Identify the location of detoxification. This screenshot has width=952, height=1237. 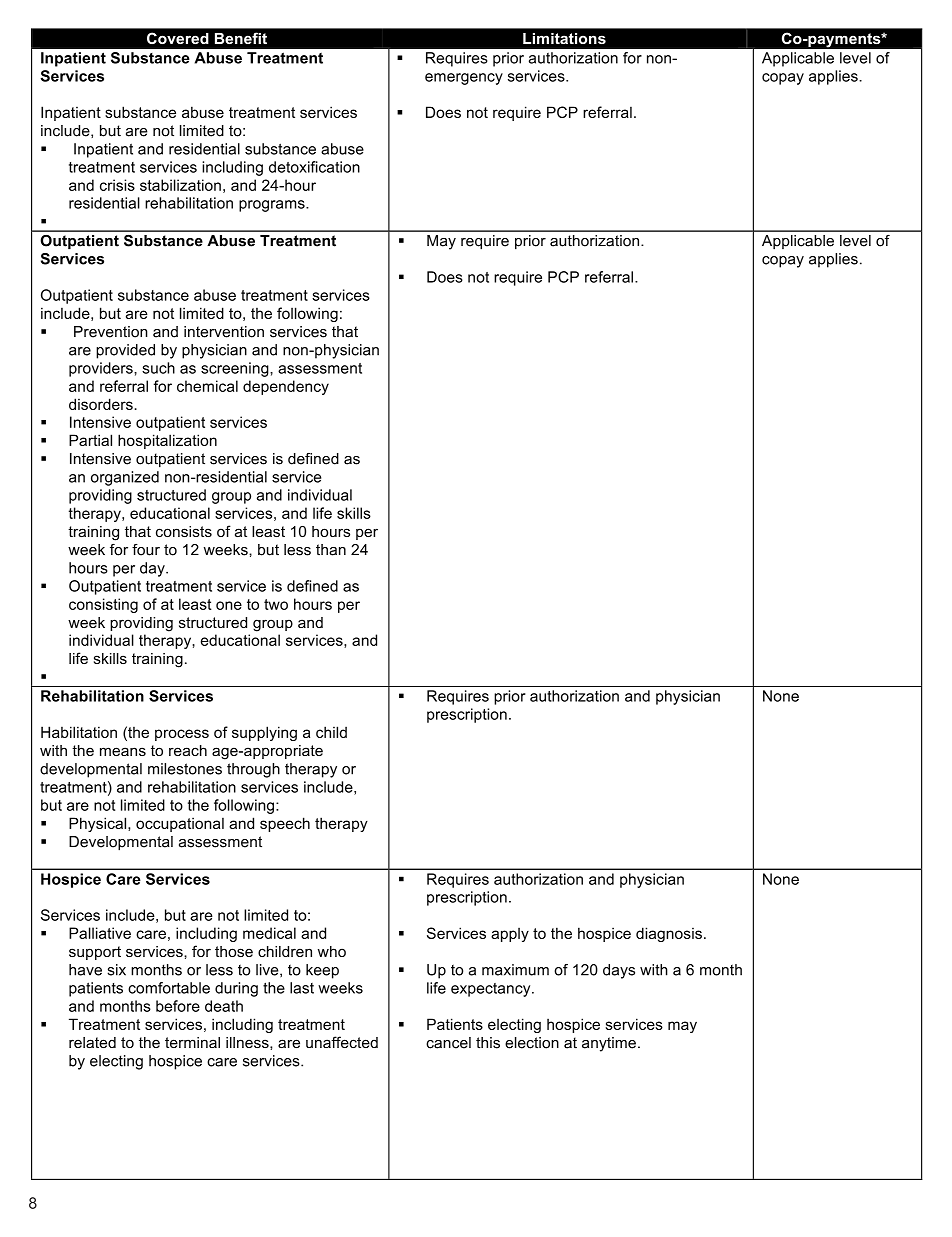
(314, 167).
